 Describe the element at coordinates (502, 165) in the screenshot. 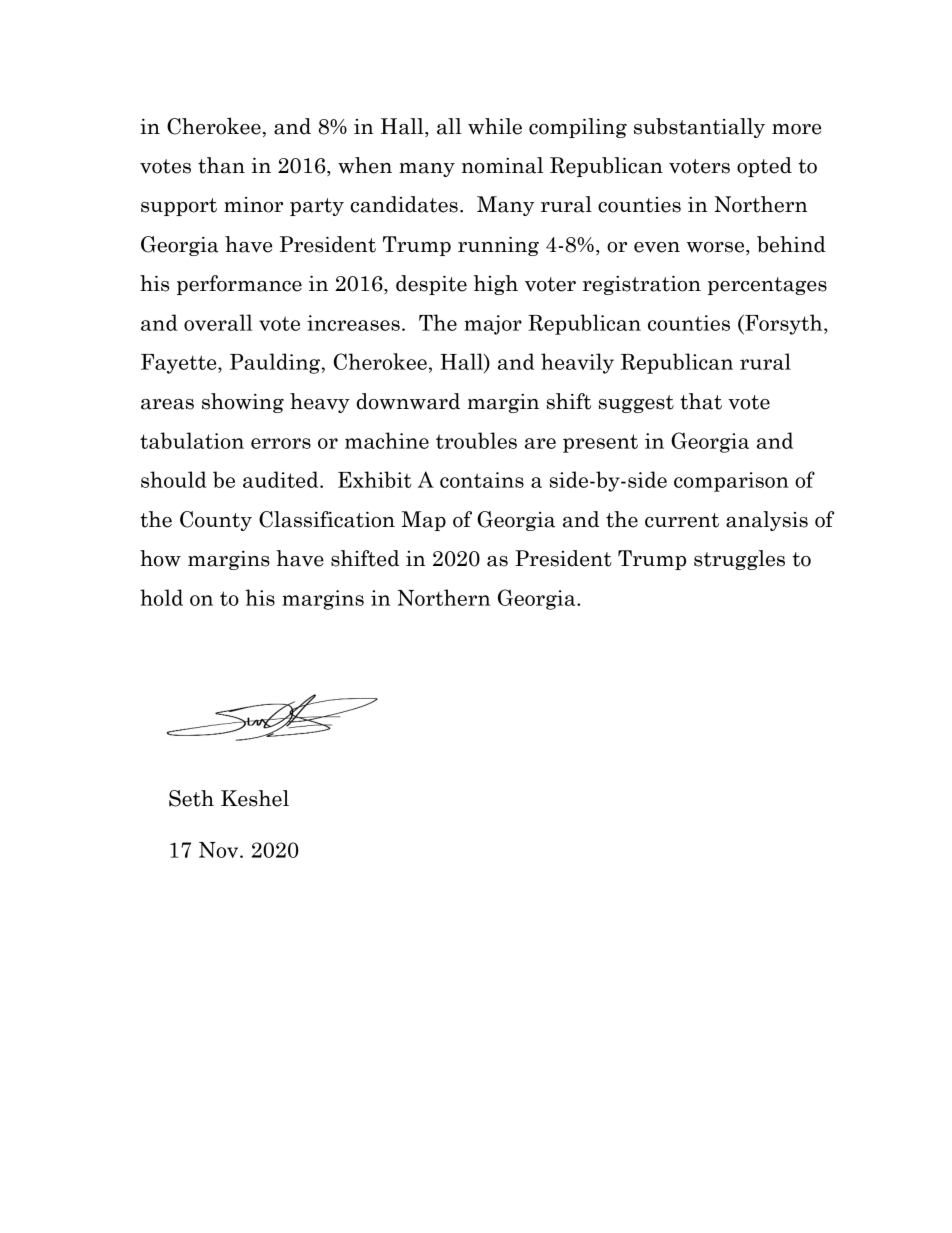

I see `nominal` at that location.
